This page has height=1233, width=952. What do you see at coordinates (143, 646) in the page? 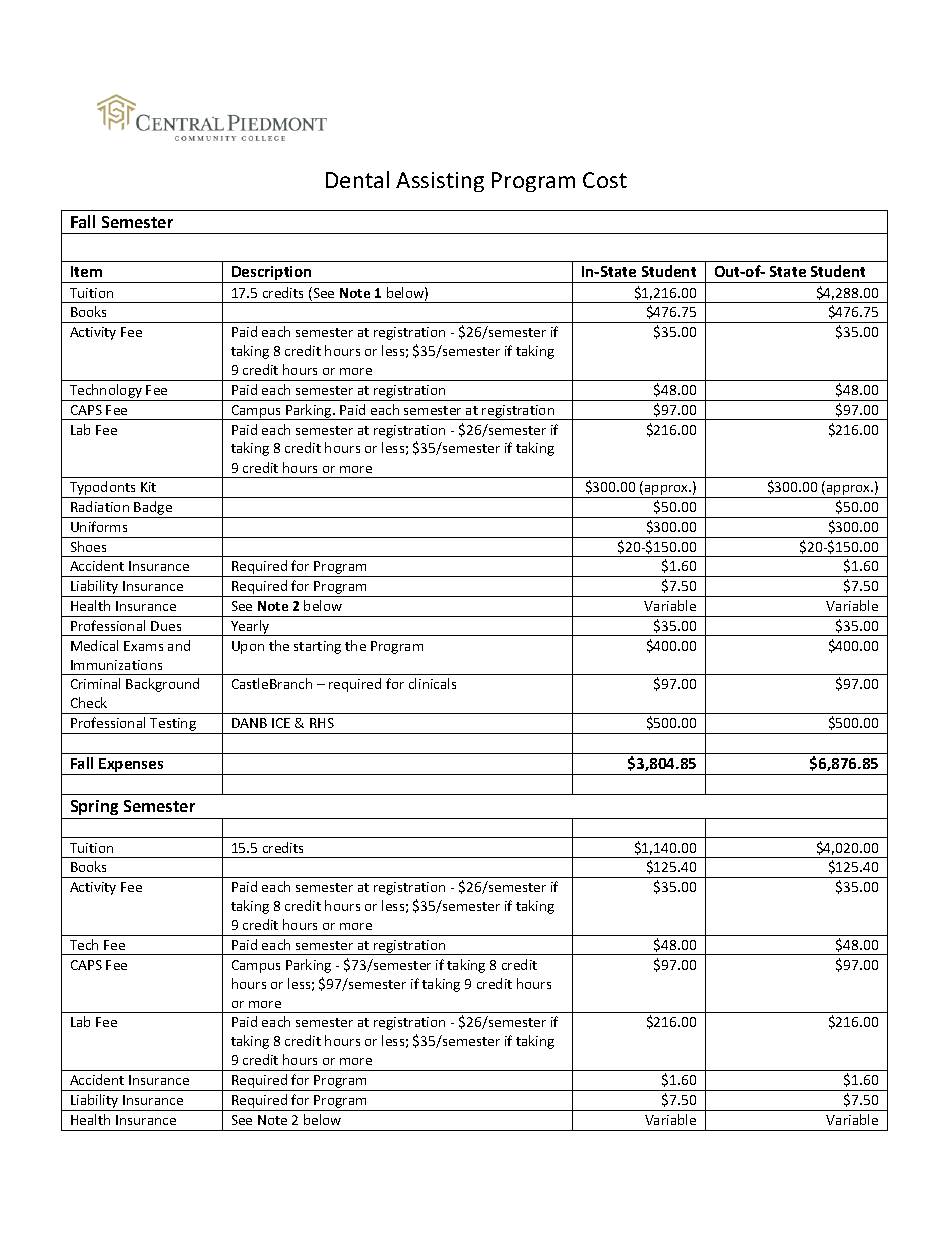
I see `Exams` at bounding box center [143, 646].
